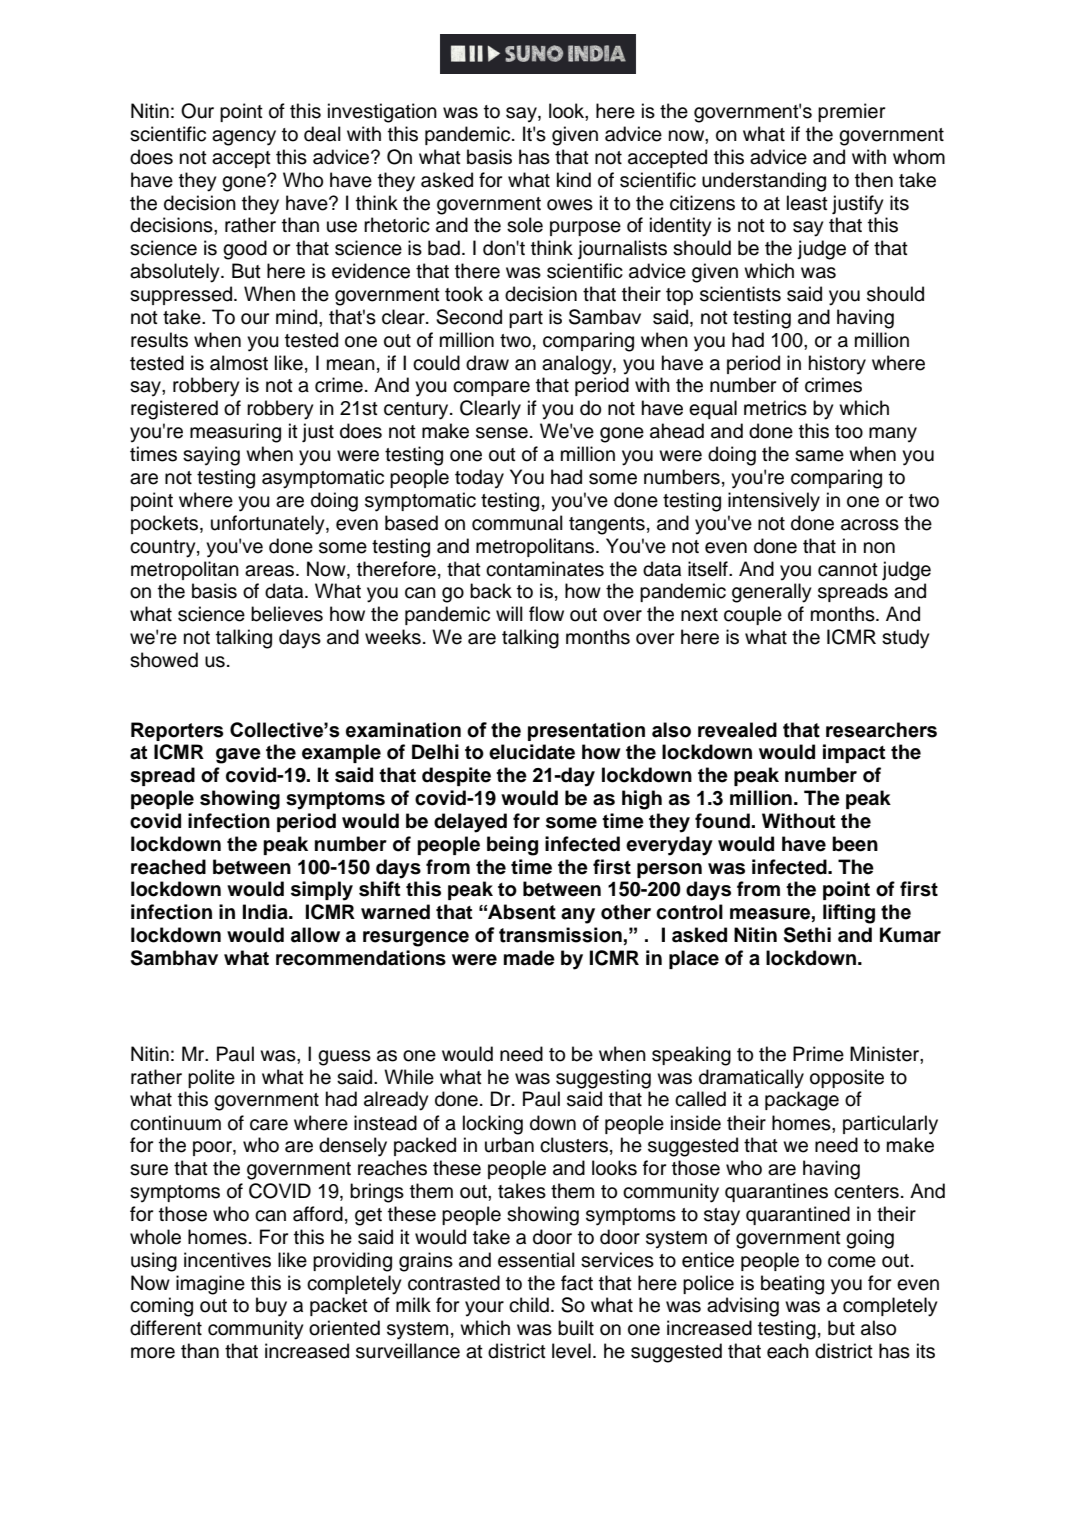 The width and height of the document is (1076, 1522). I want to click on buy, so click(271, 1307).
